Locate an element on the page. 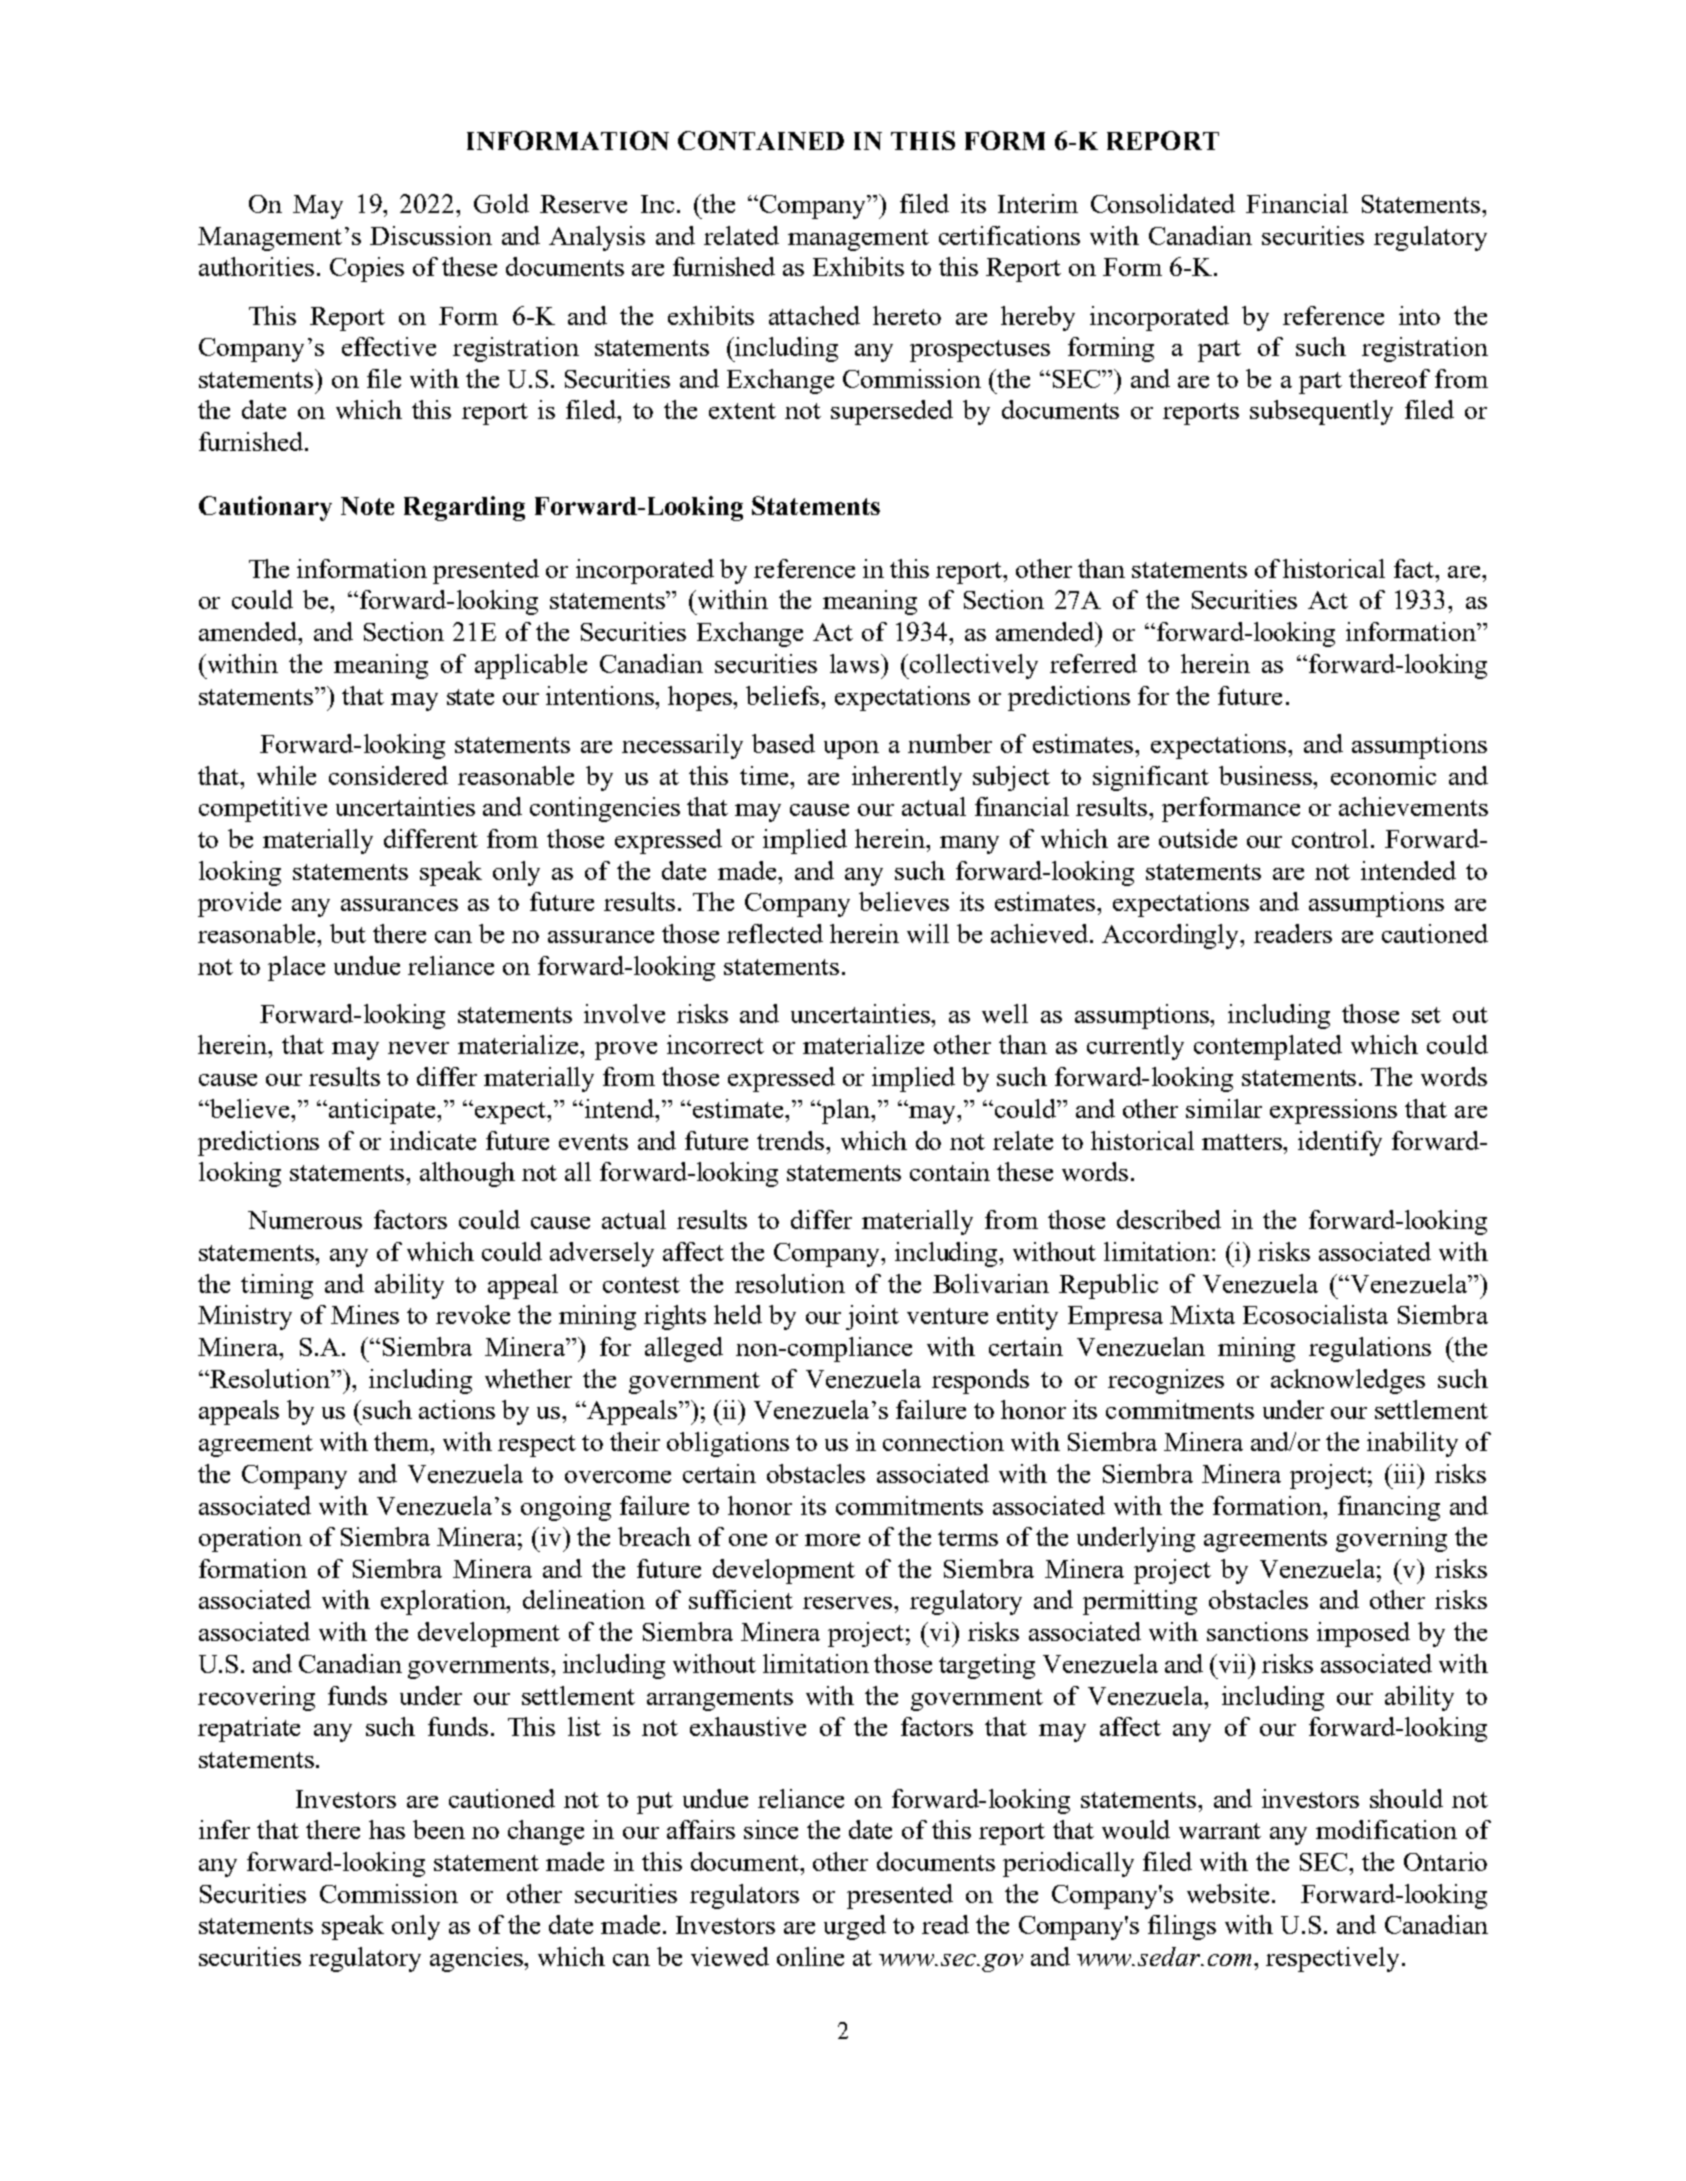 The image size is (1686, 2181). expressions is located at coordinates (1333, 1111).
